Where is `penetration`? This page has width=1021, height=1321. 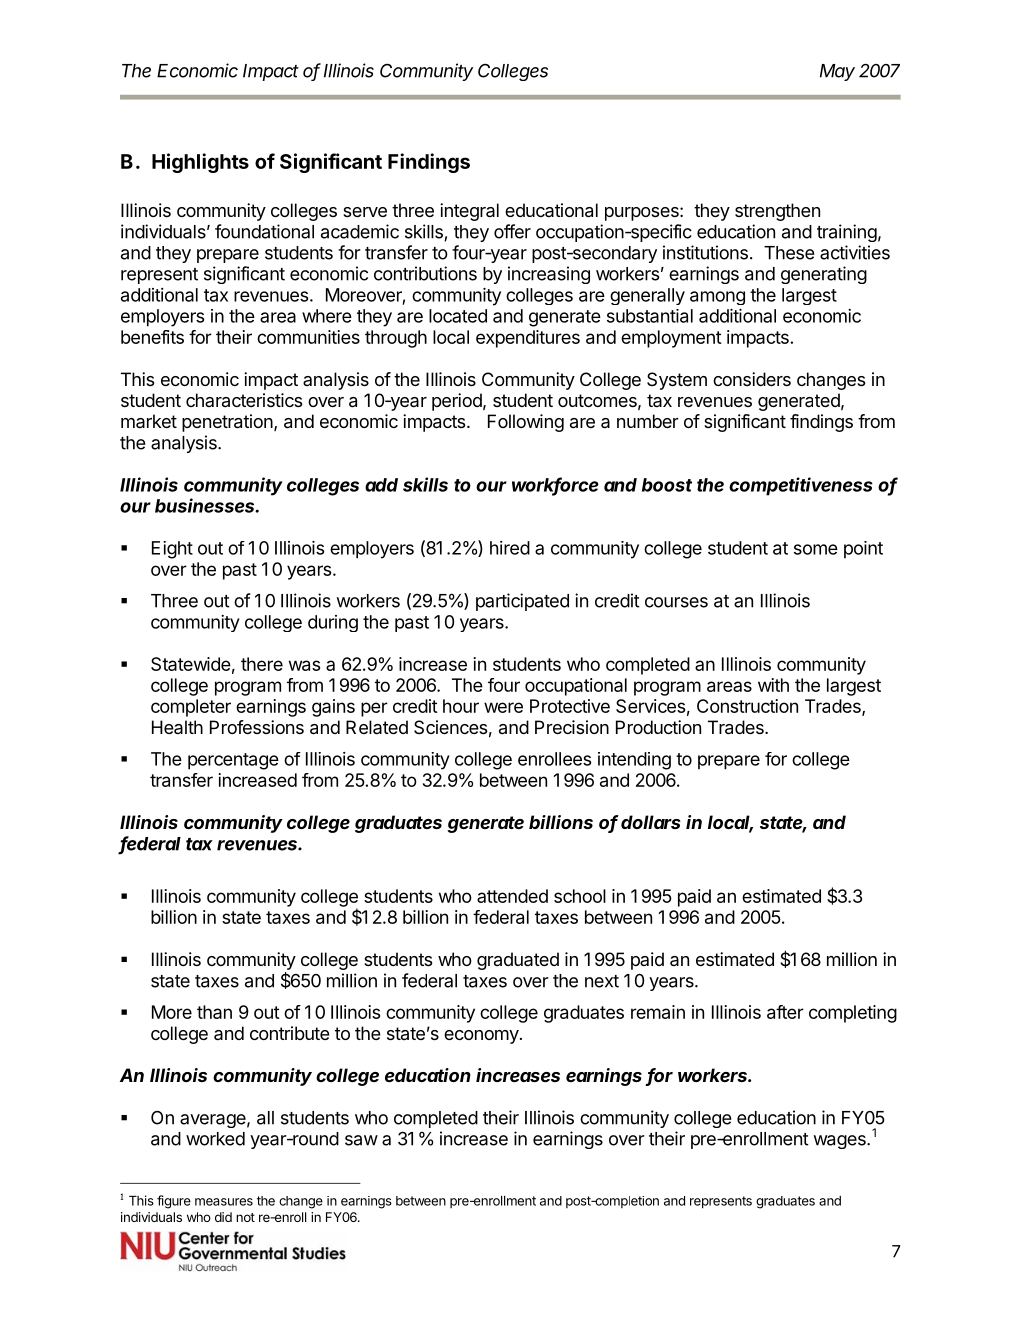 penetration is located at coordinates (227, 423).
